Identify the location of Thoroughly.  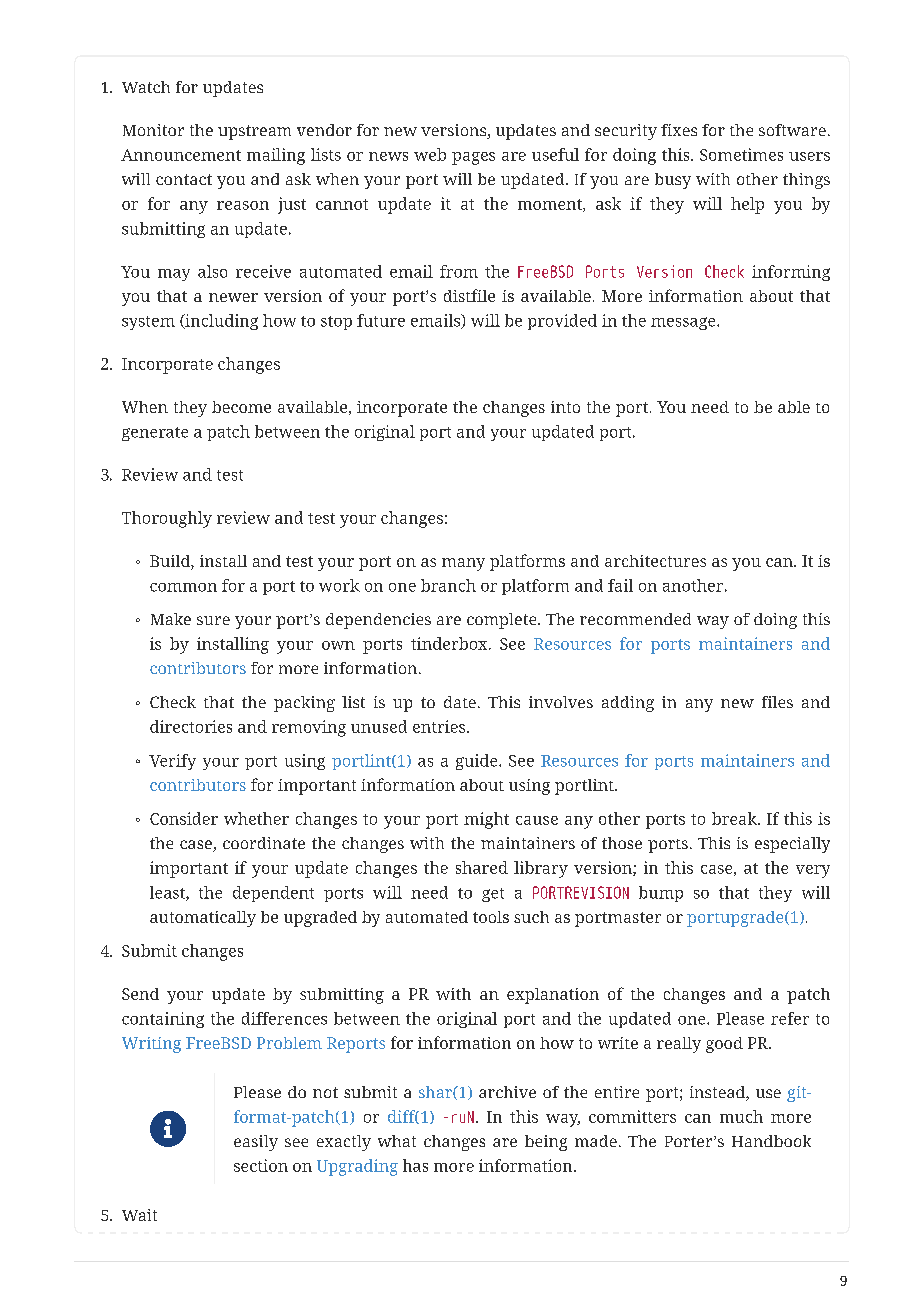
(167, 519).
